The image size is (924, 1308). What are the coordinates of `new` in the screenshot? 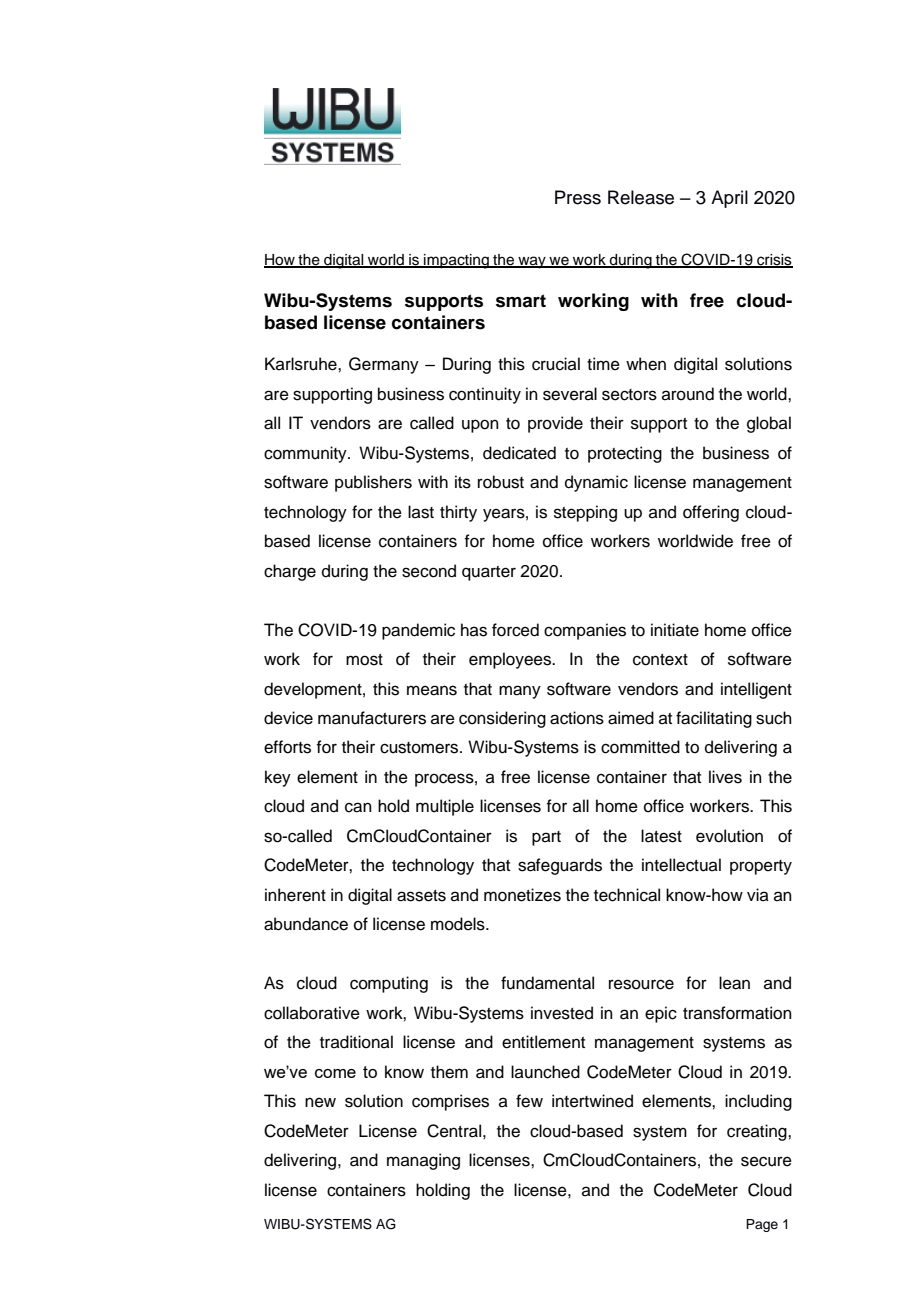 It's located at (320, 1102).
